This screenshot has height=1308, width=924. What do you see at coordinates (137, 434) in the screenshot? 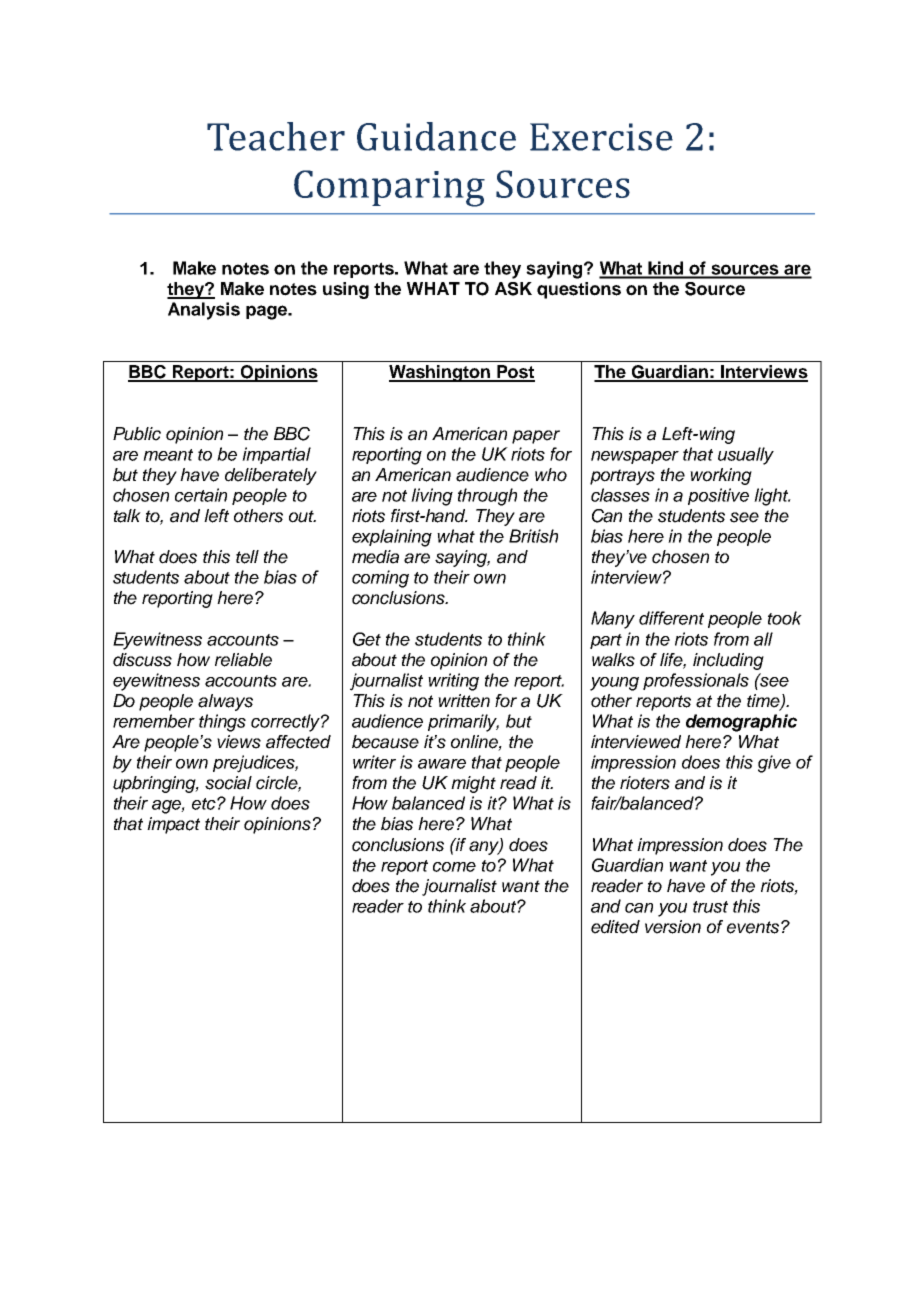
I see `Public` at bounding box center [137, 434].
